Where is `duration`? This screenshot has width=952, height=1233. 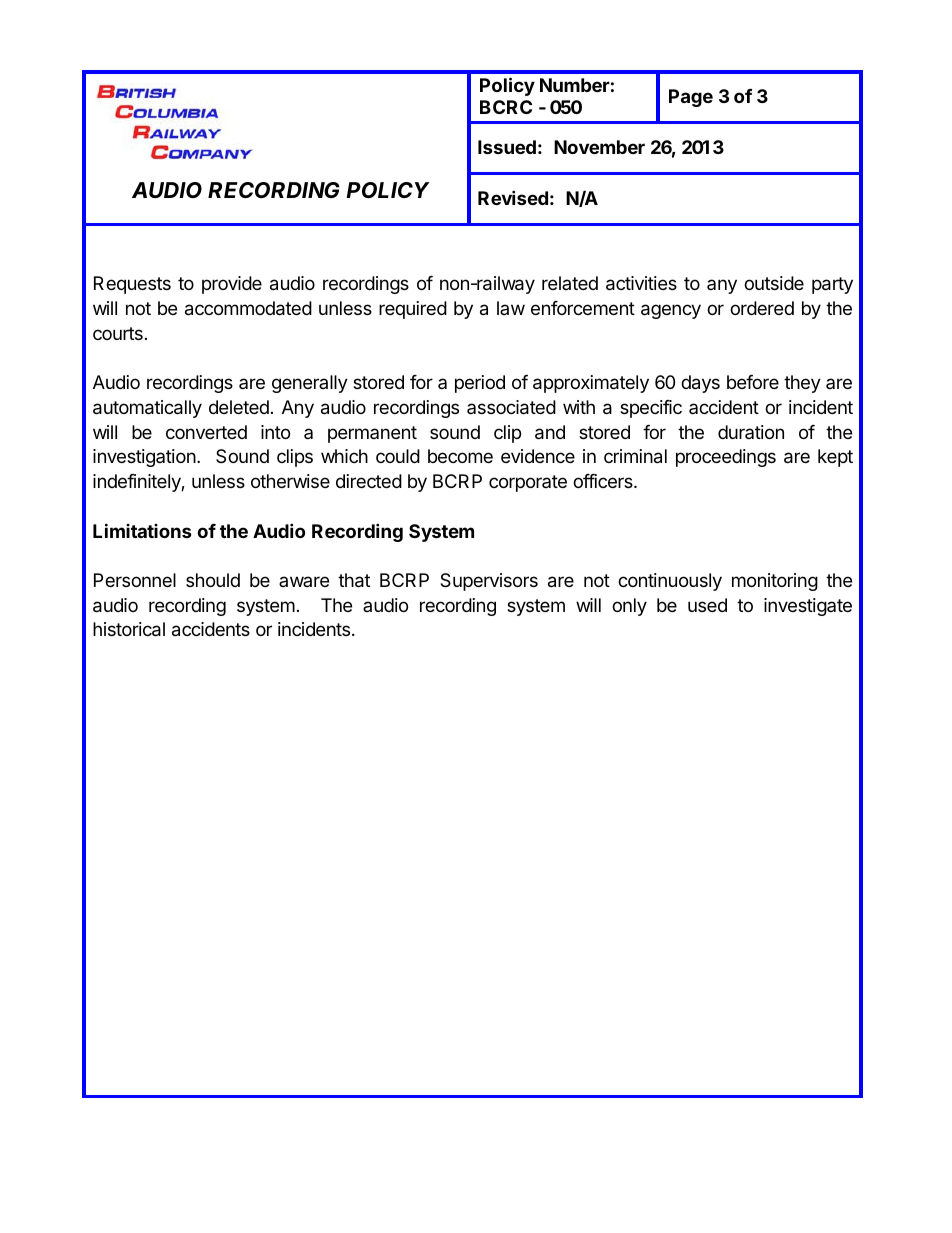 duration is located at coordinates (751, 432).
